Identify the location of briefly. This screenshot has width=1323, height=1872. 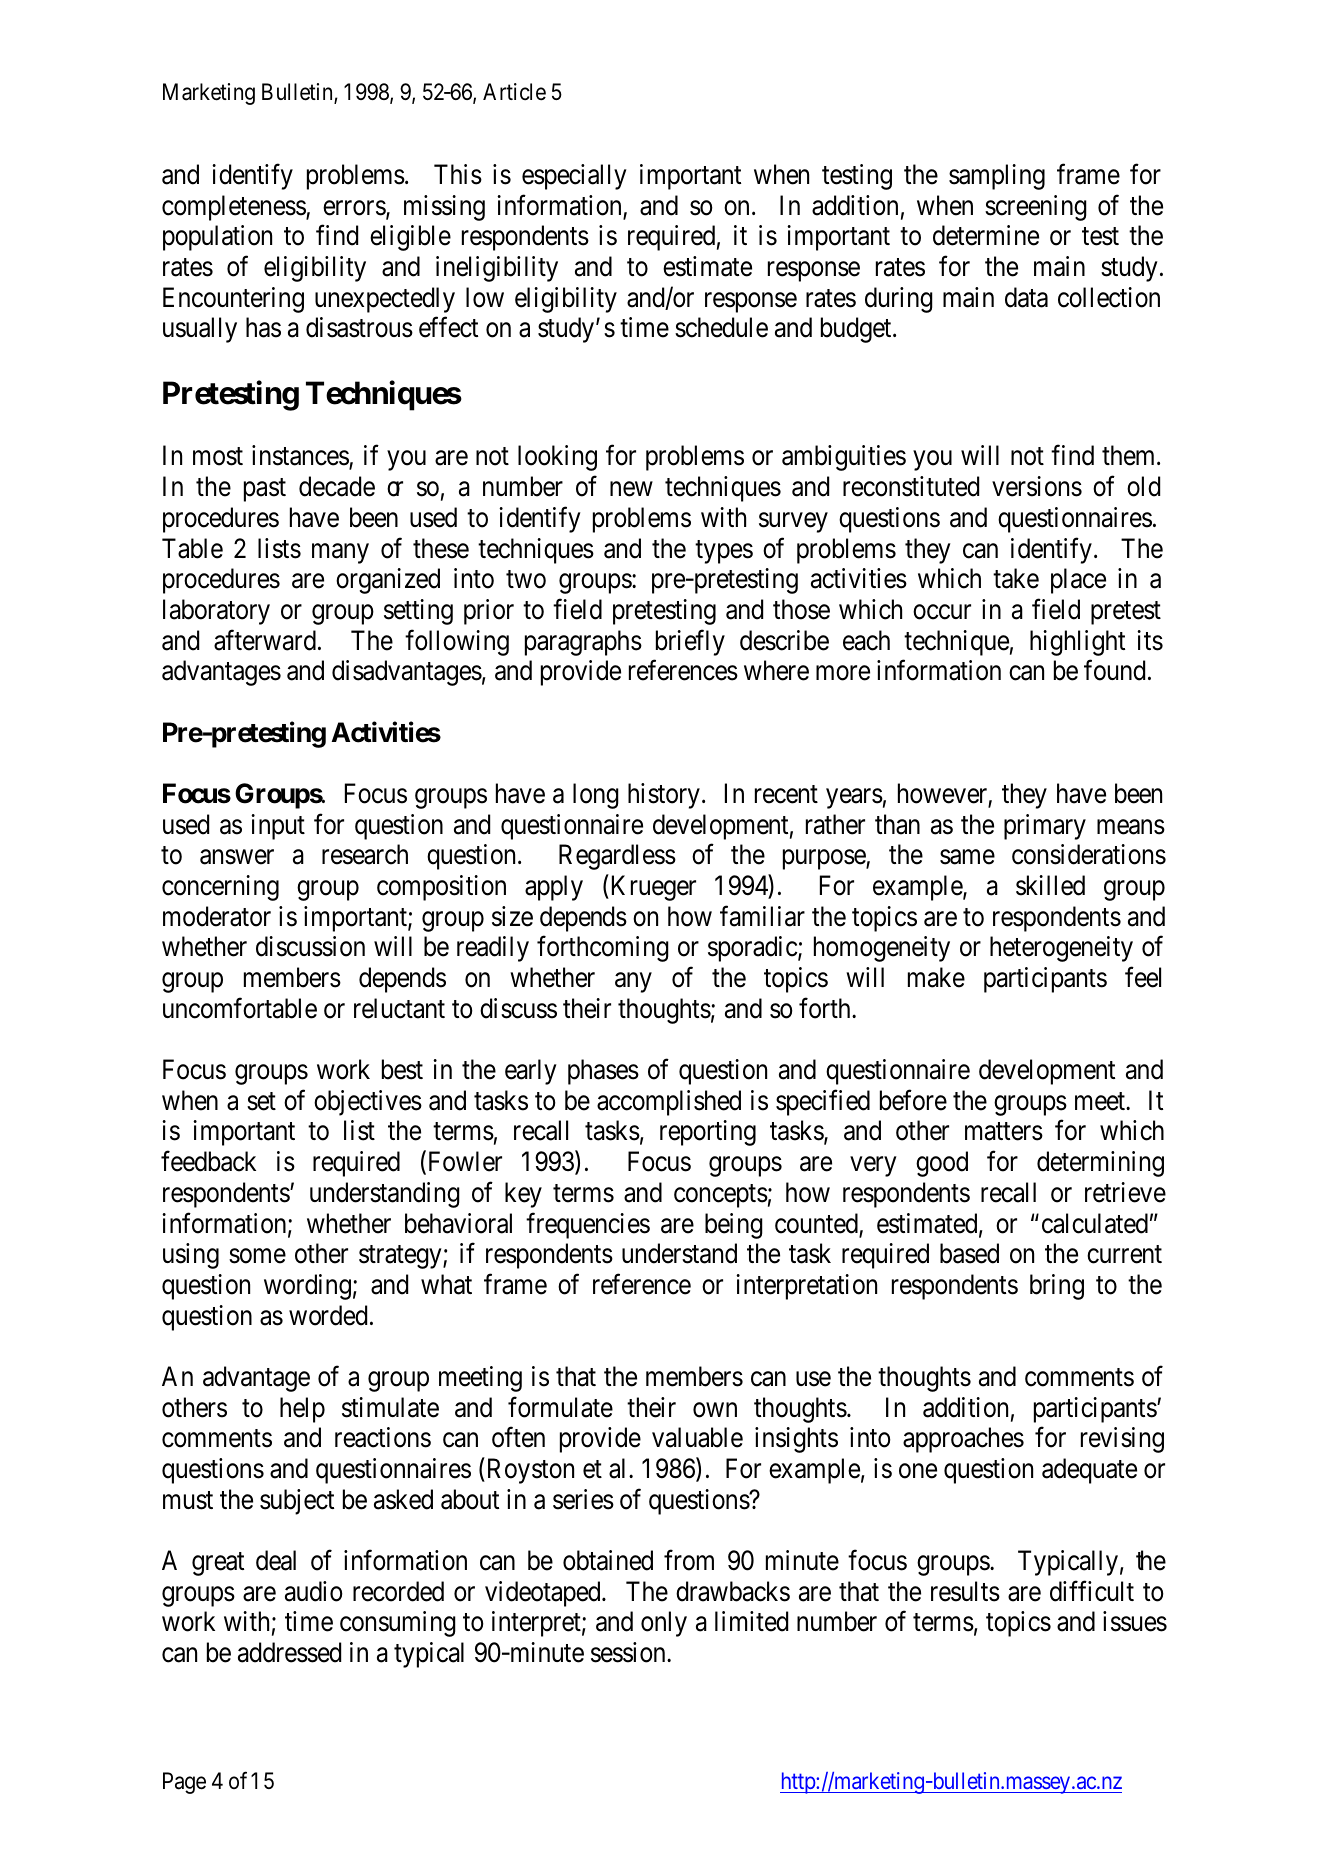
(690, 642).
